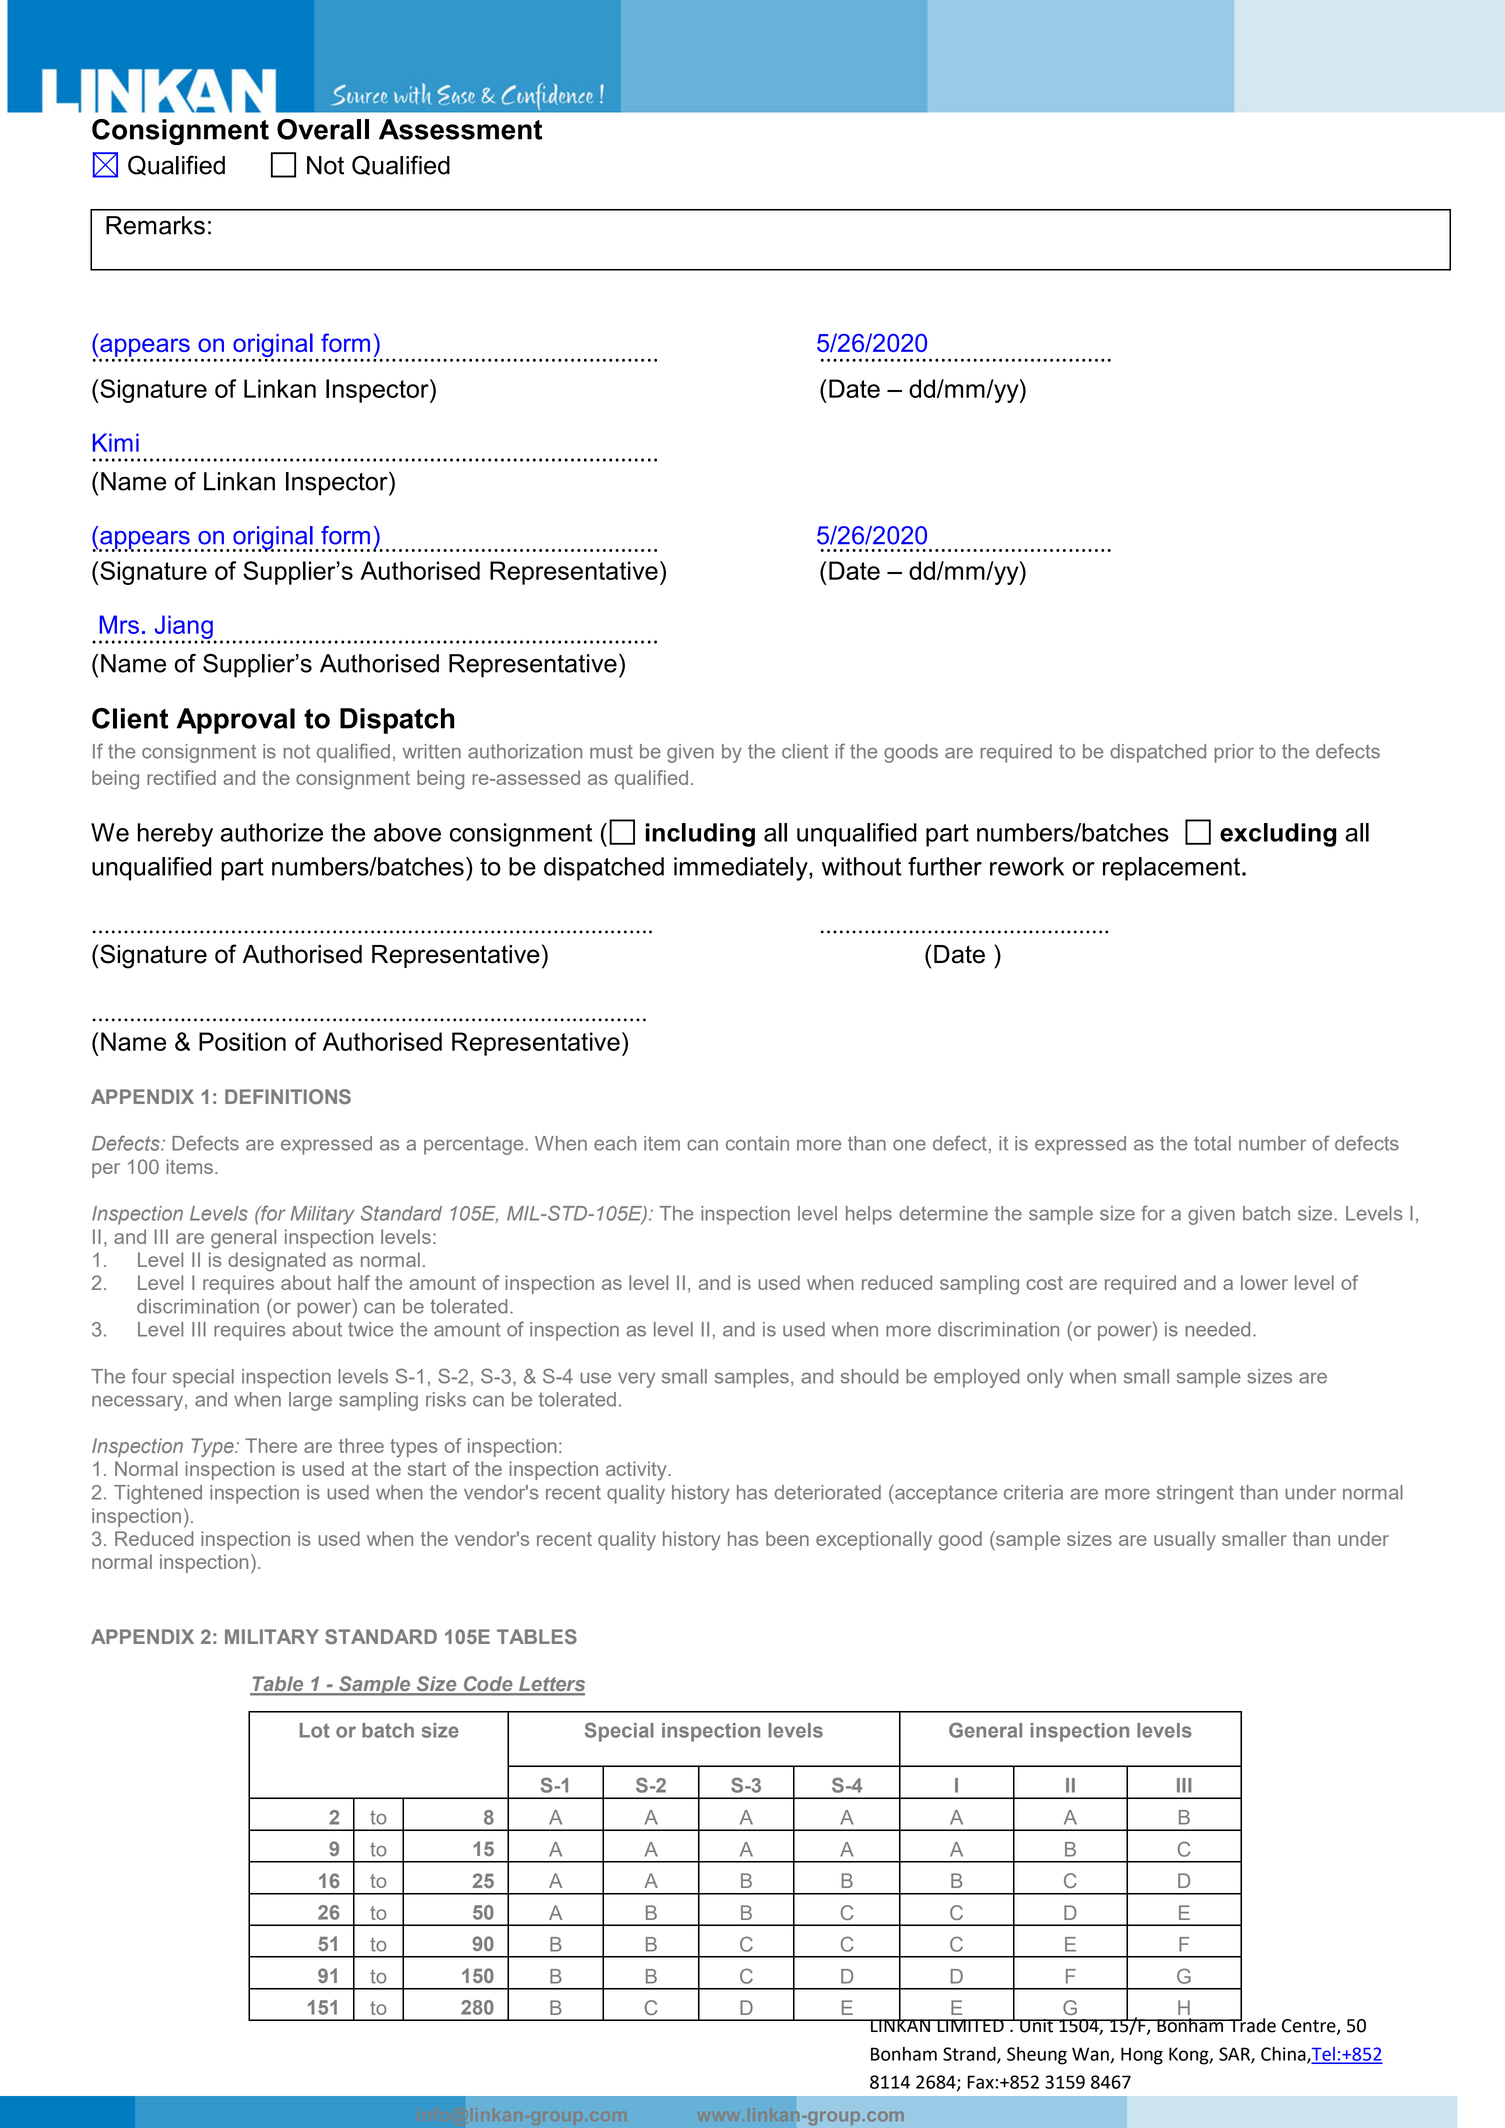 The height and width of the screenshot is (2128, 1505). What do you see at coordinates (1234, 753) in the screenshot?
I see `prior` at bounding box center [1234, 753].
